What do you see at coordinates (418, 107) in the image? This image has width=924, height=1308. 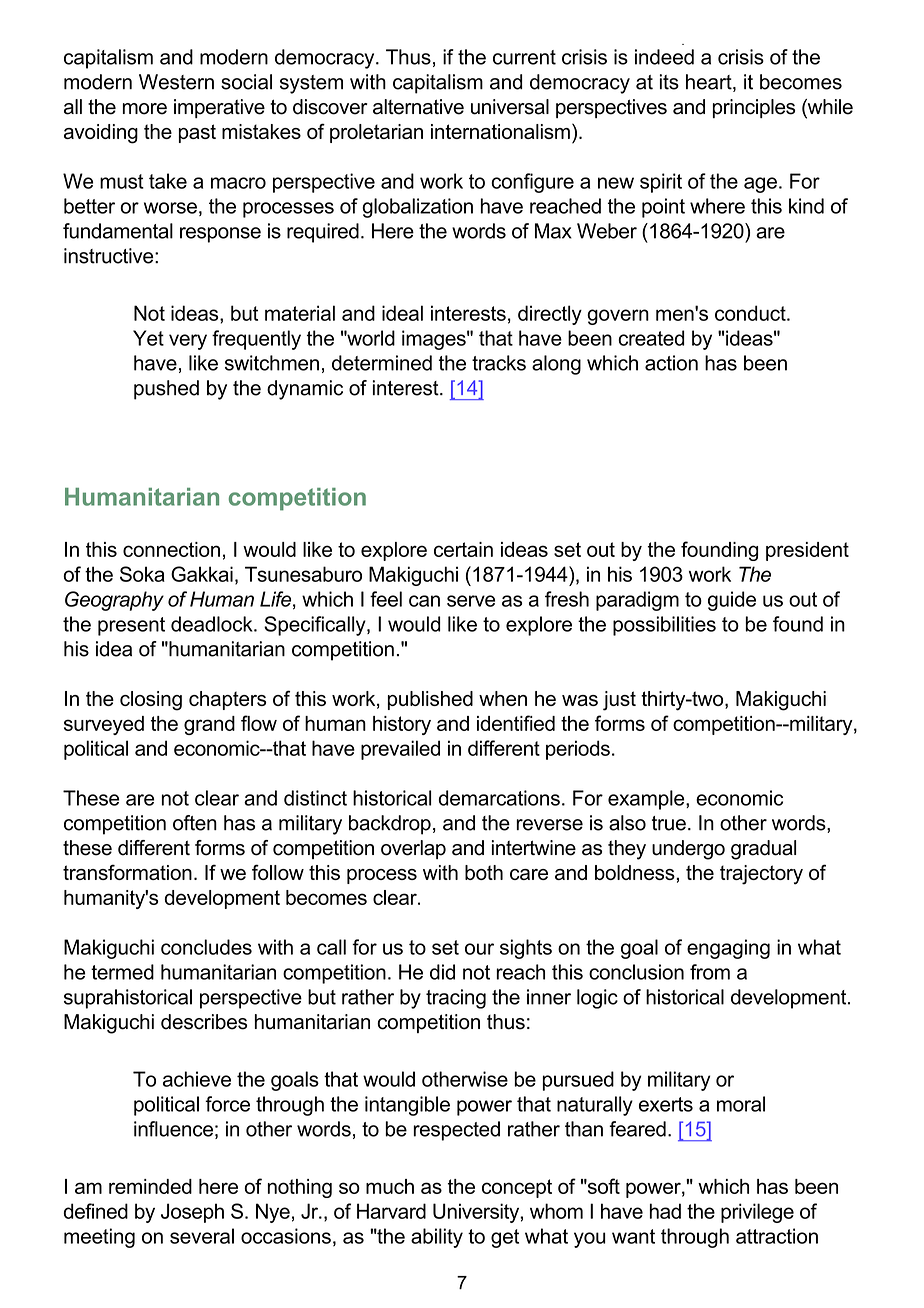 I see `alternative` at bounding box center [418, 107].
